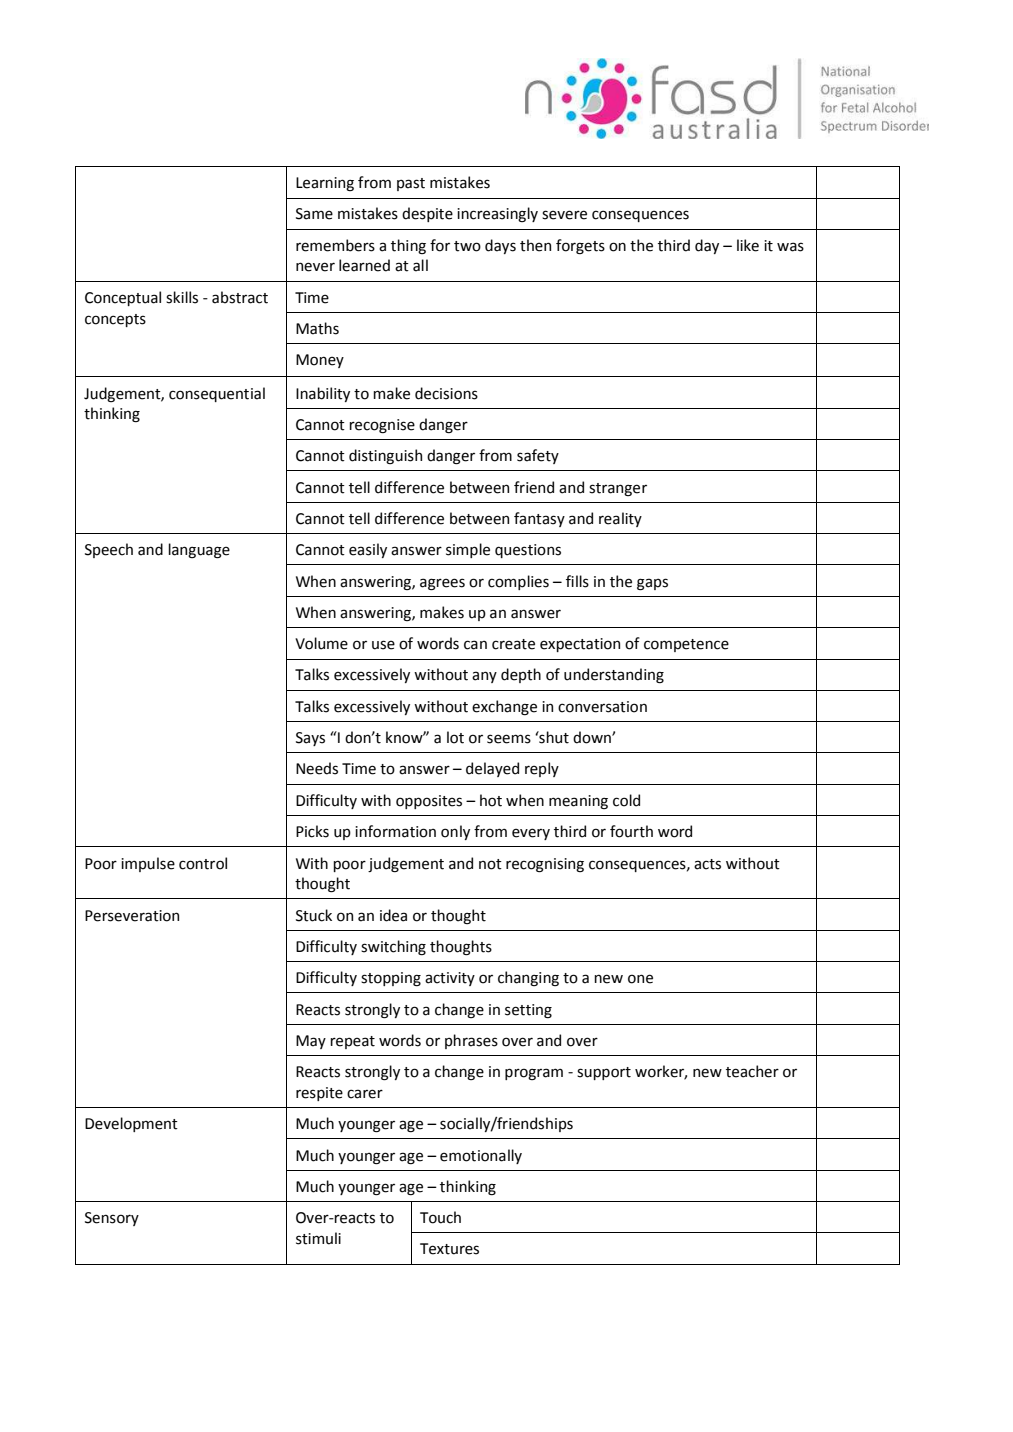  Describe the element at coordinates (112, 1219) in the page. I see `Sensory` at that location.
